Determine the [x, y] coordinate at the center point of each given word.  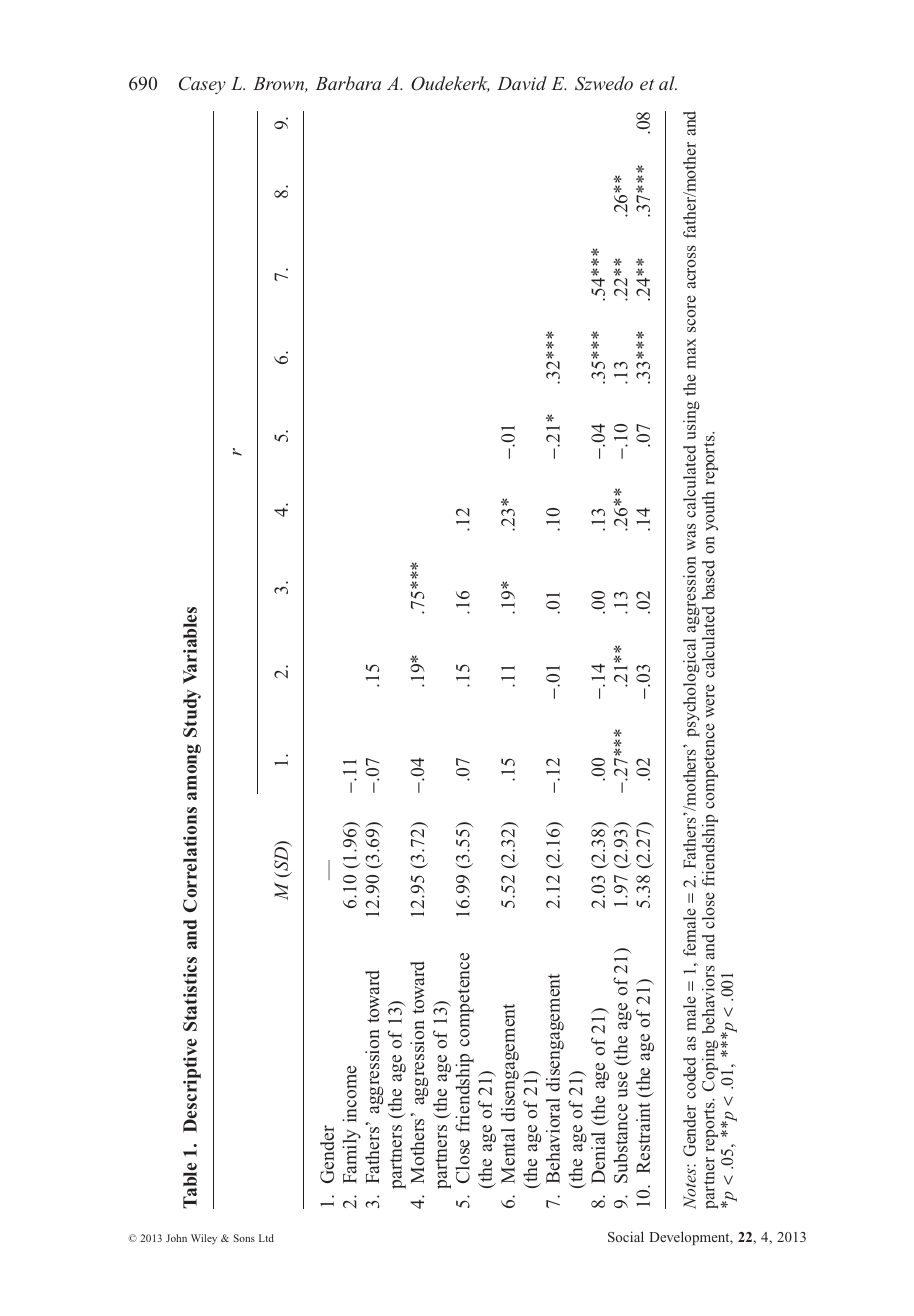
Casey [202, 85]
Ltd [266, 1238]
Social [626, 1236]
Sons [244, 1238]
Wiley [204, 1239]
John [176, 1238]
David [522, 83]
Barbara [348, 83]
